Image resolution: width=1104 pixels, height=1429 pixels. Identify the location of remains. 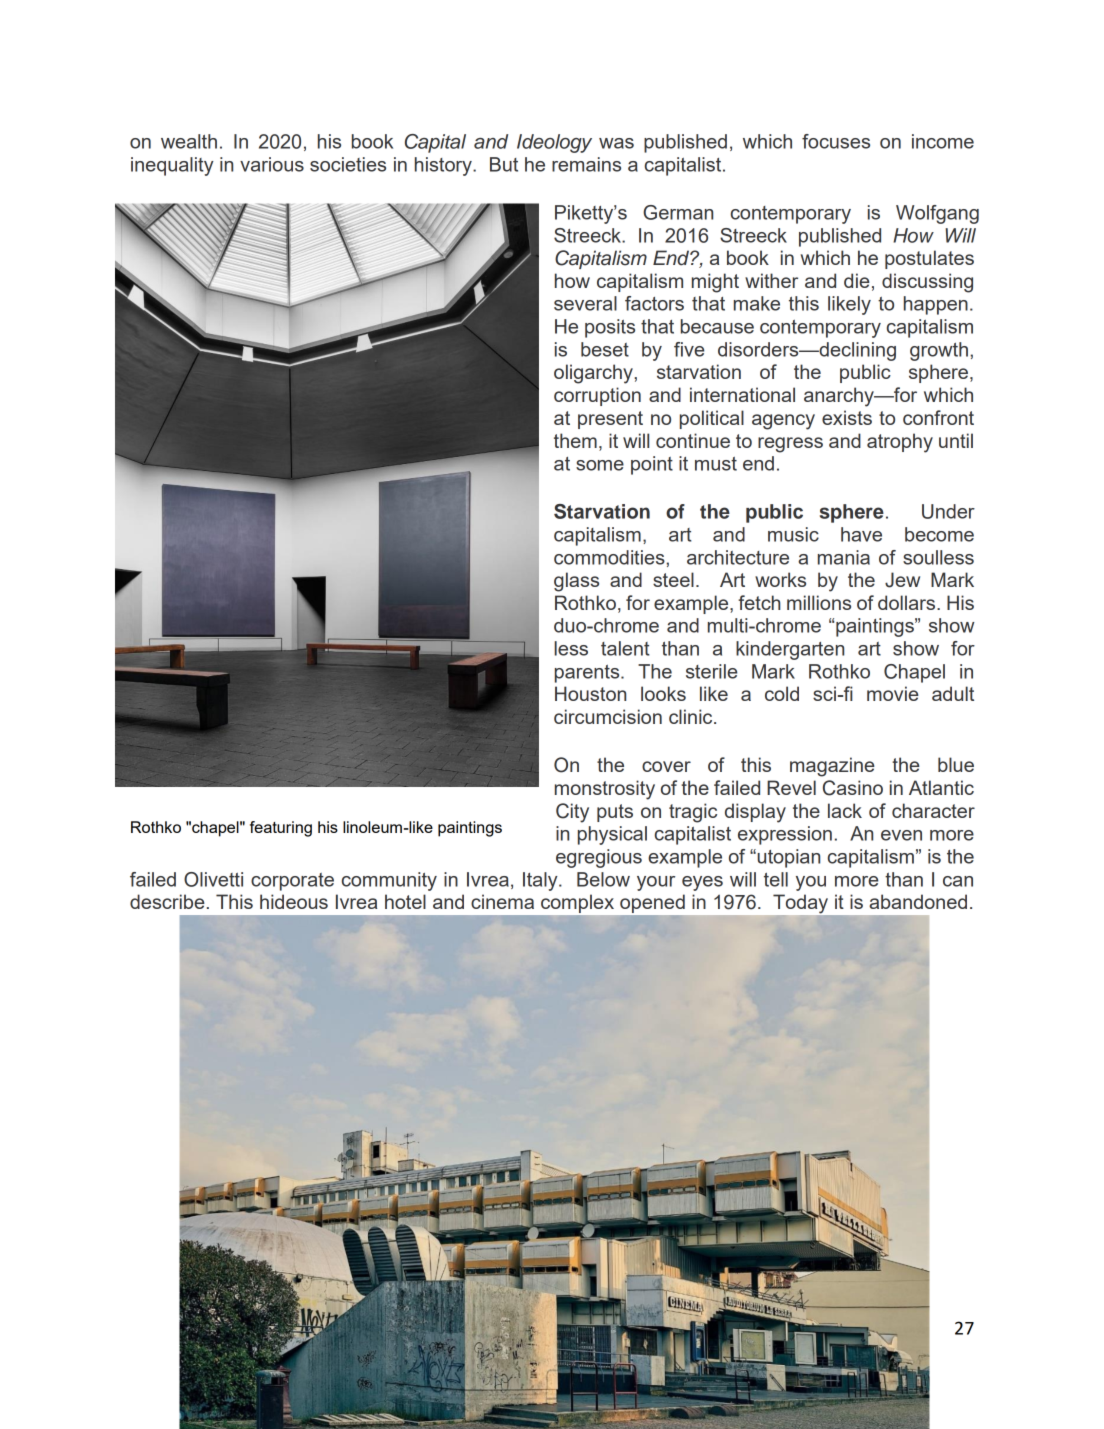
(586, 164).
